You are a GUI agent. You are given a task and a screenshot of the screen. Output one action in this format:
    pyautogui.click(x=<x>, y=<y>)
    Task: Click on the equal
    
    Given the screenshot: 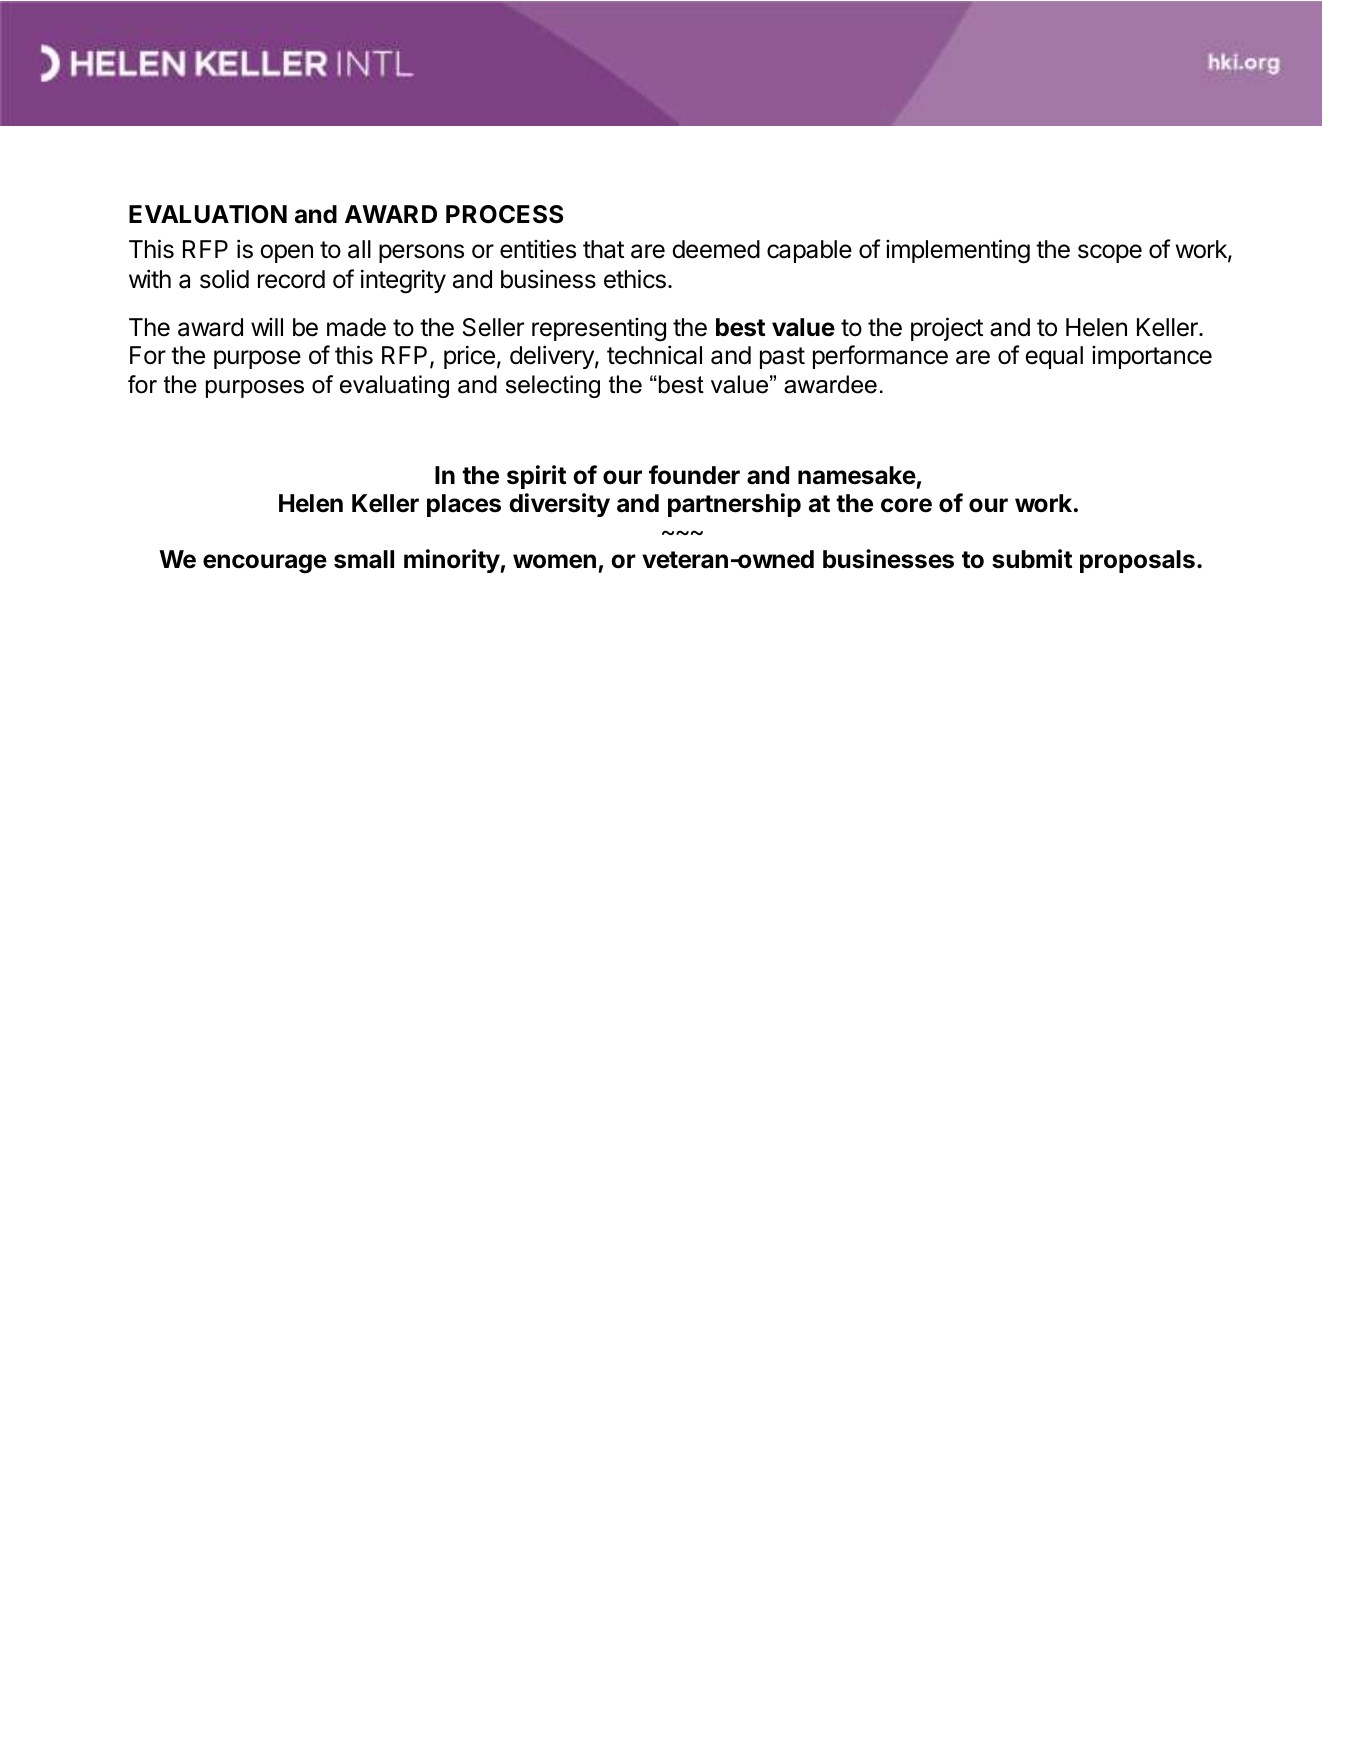 What is the action you would take?
    pyautogui.click(x=1054, y=357)
